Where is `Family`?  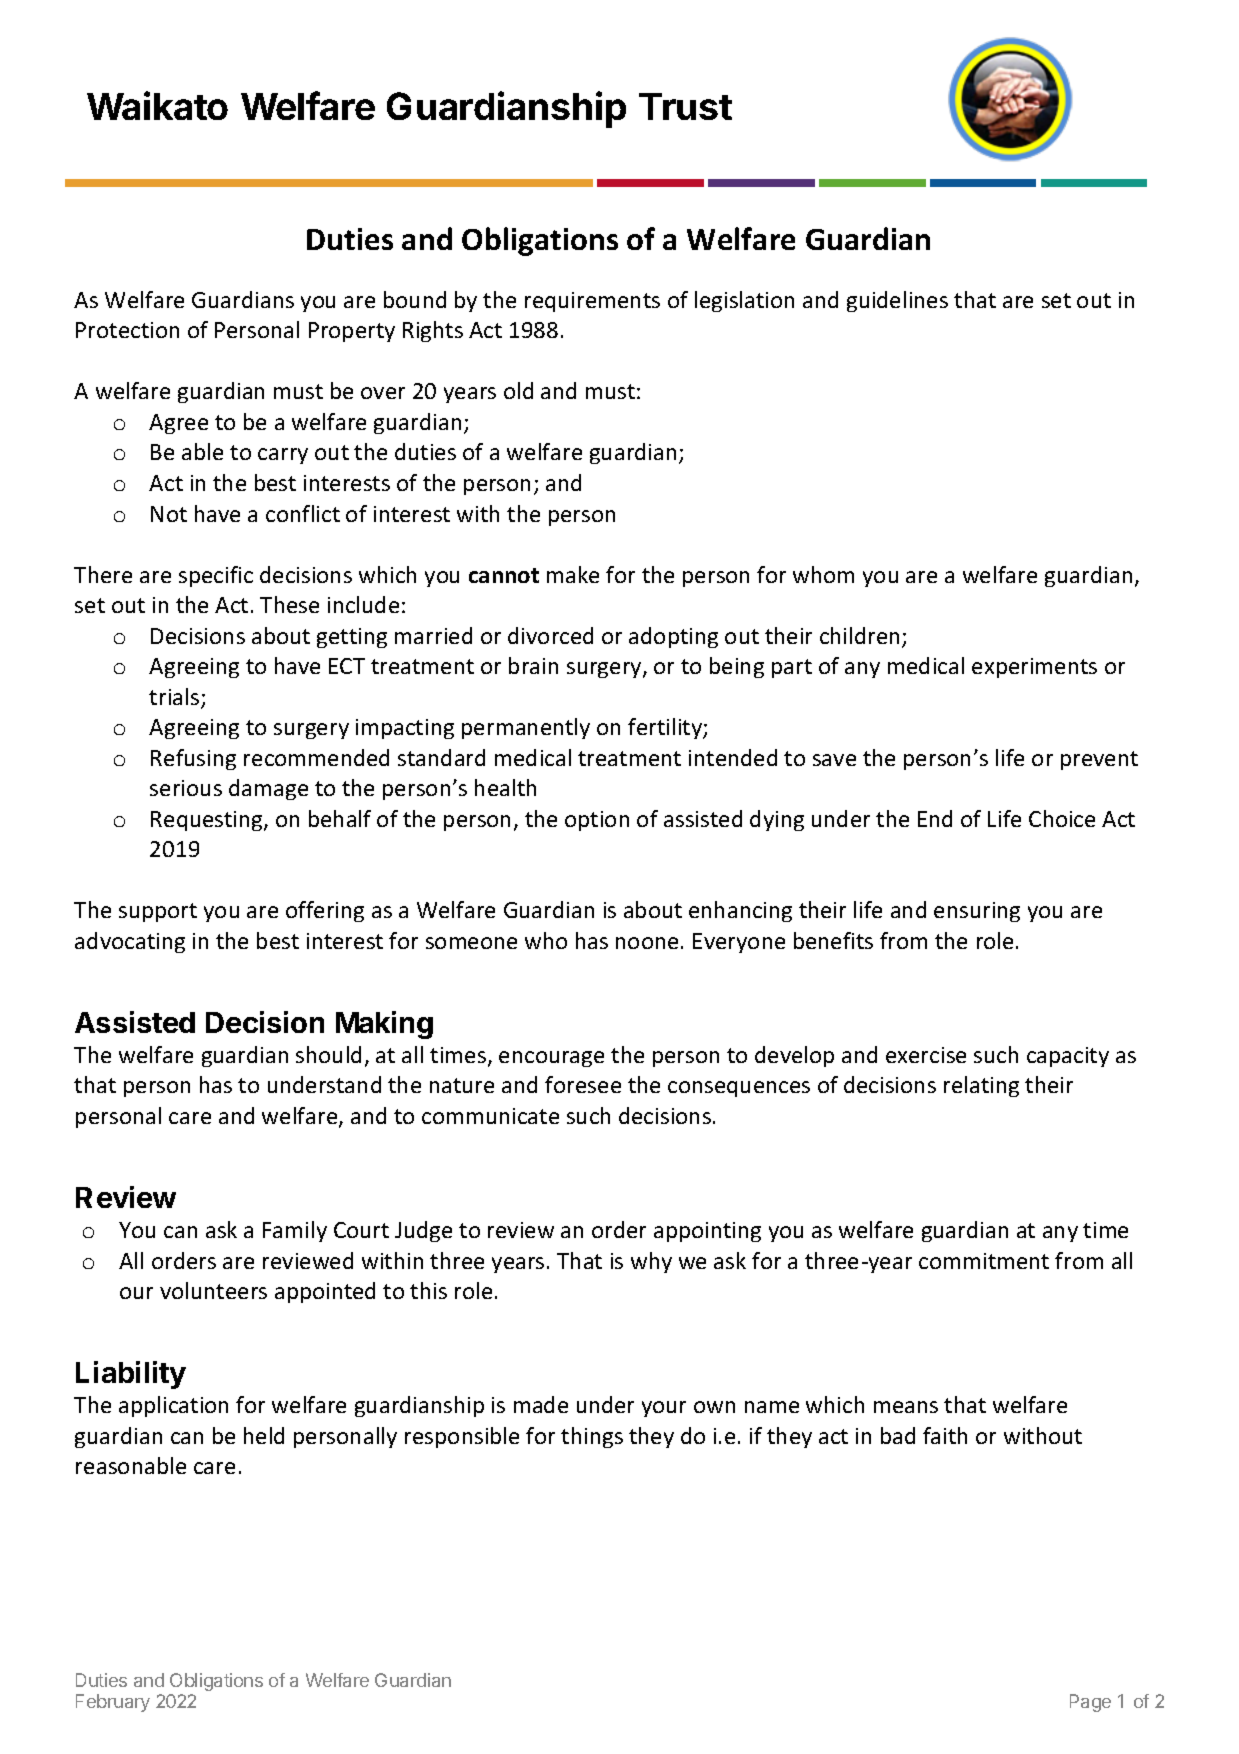
Family is located at coordinates (295, 1231).
